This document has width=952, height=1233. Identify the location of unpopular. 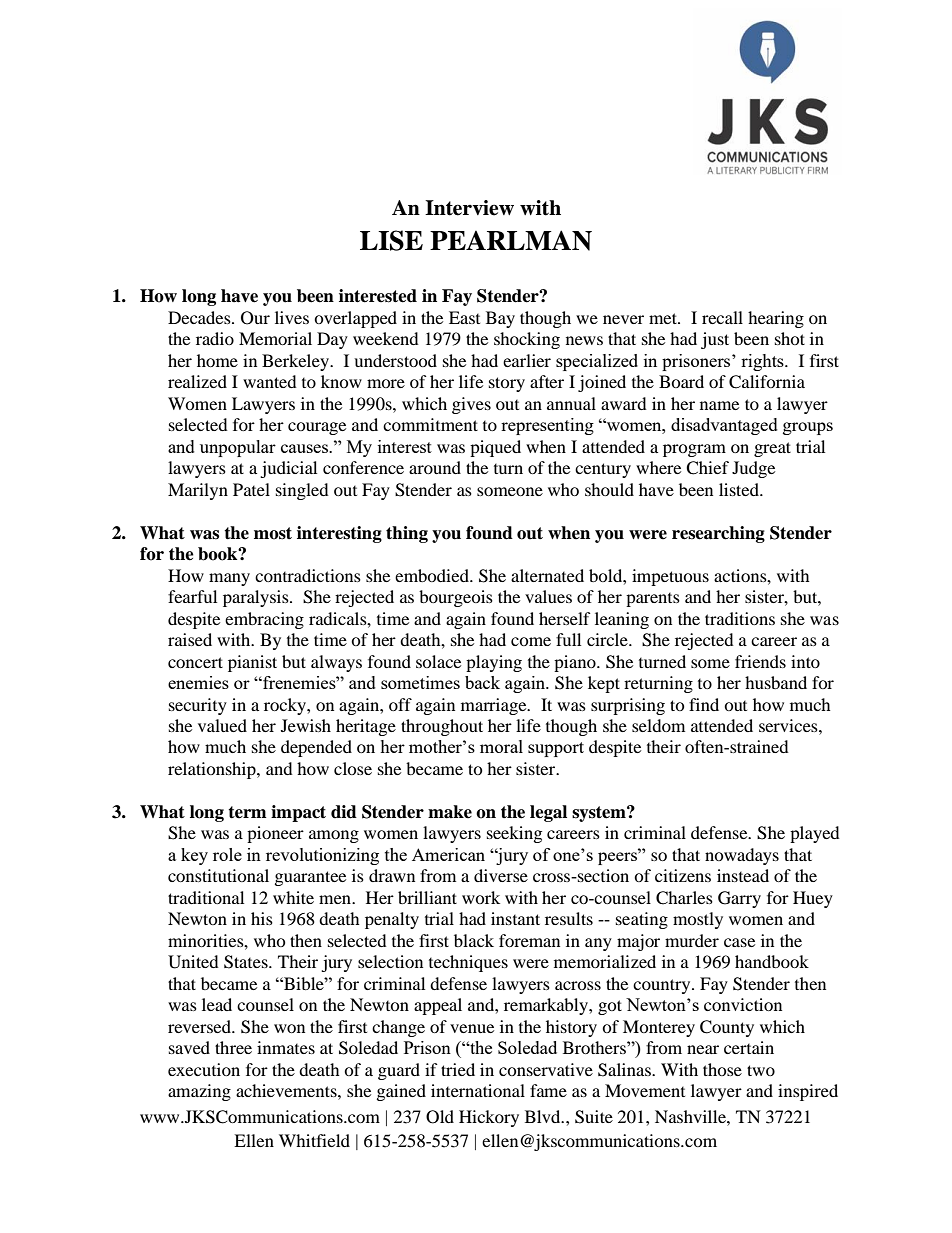
(238, 448).
